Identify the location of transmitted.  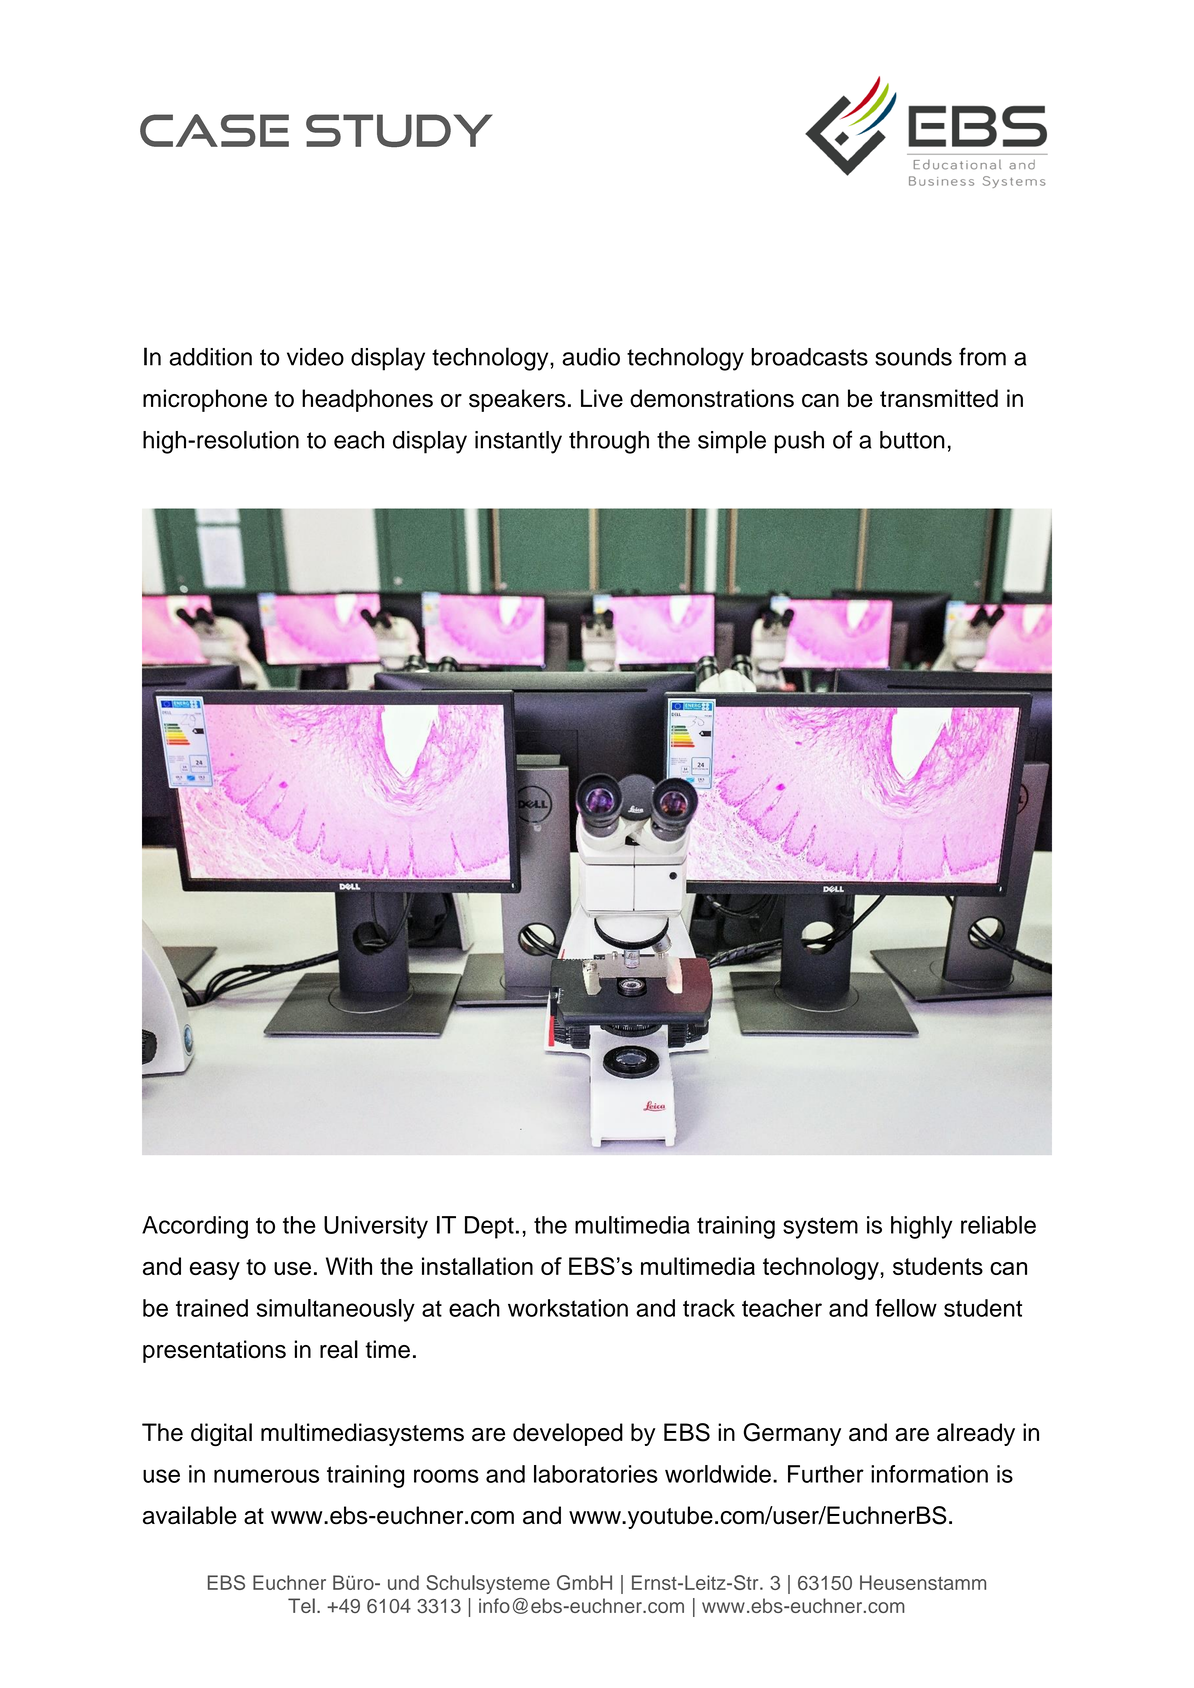
(939, 398).
